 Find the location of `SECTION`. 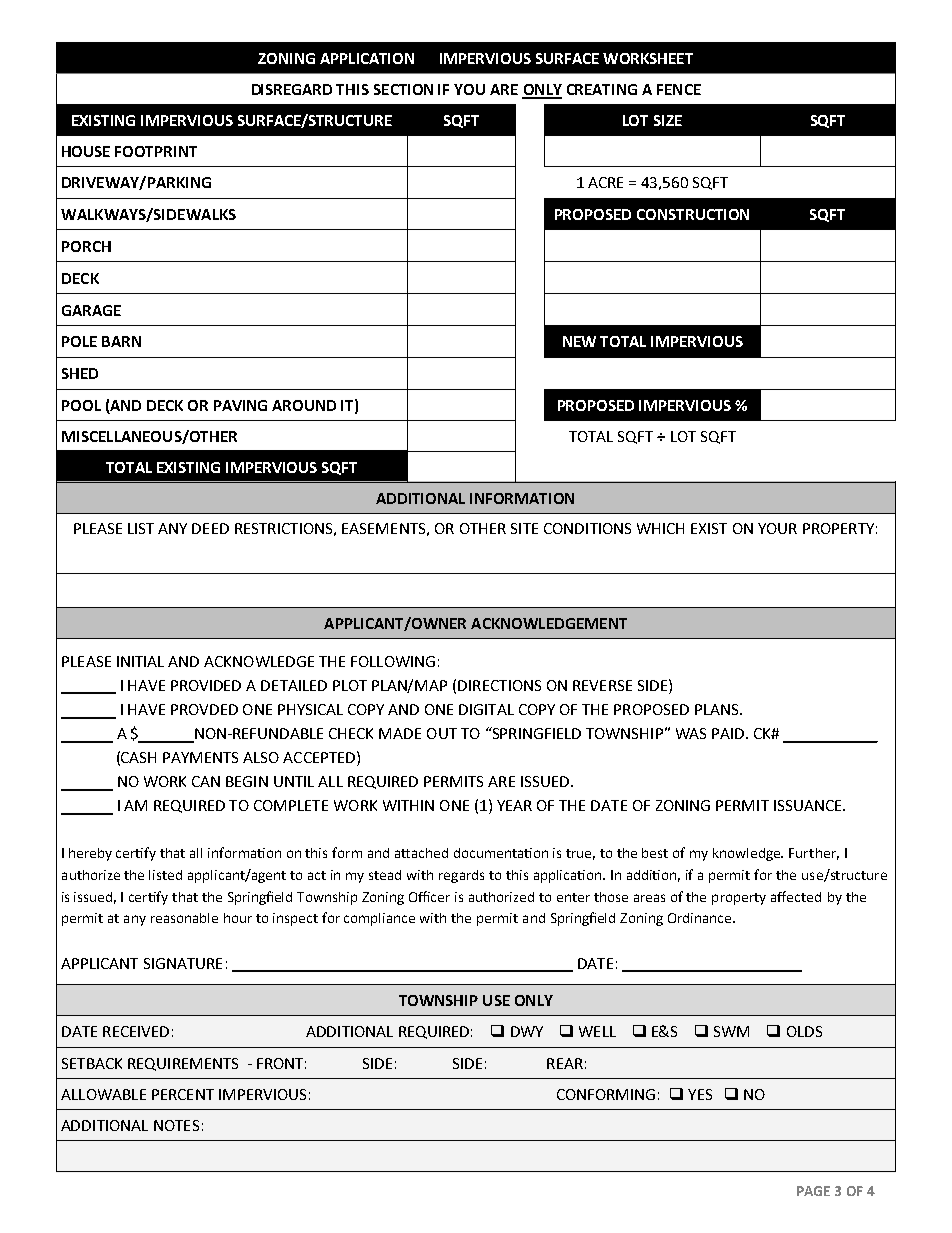

SECTION is located at coordinates (403, 89).
